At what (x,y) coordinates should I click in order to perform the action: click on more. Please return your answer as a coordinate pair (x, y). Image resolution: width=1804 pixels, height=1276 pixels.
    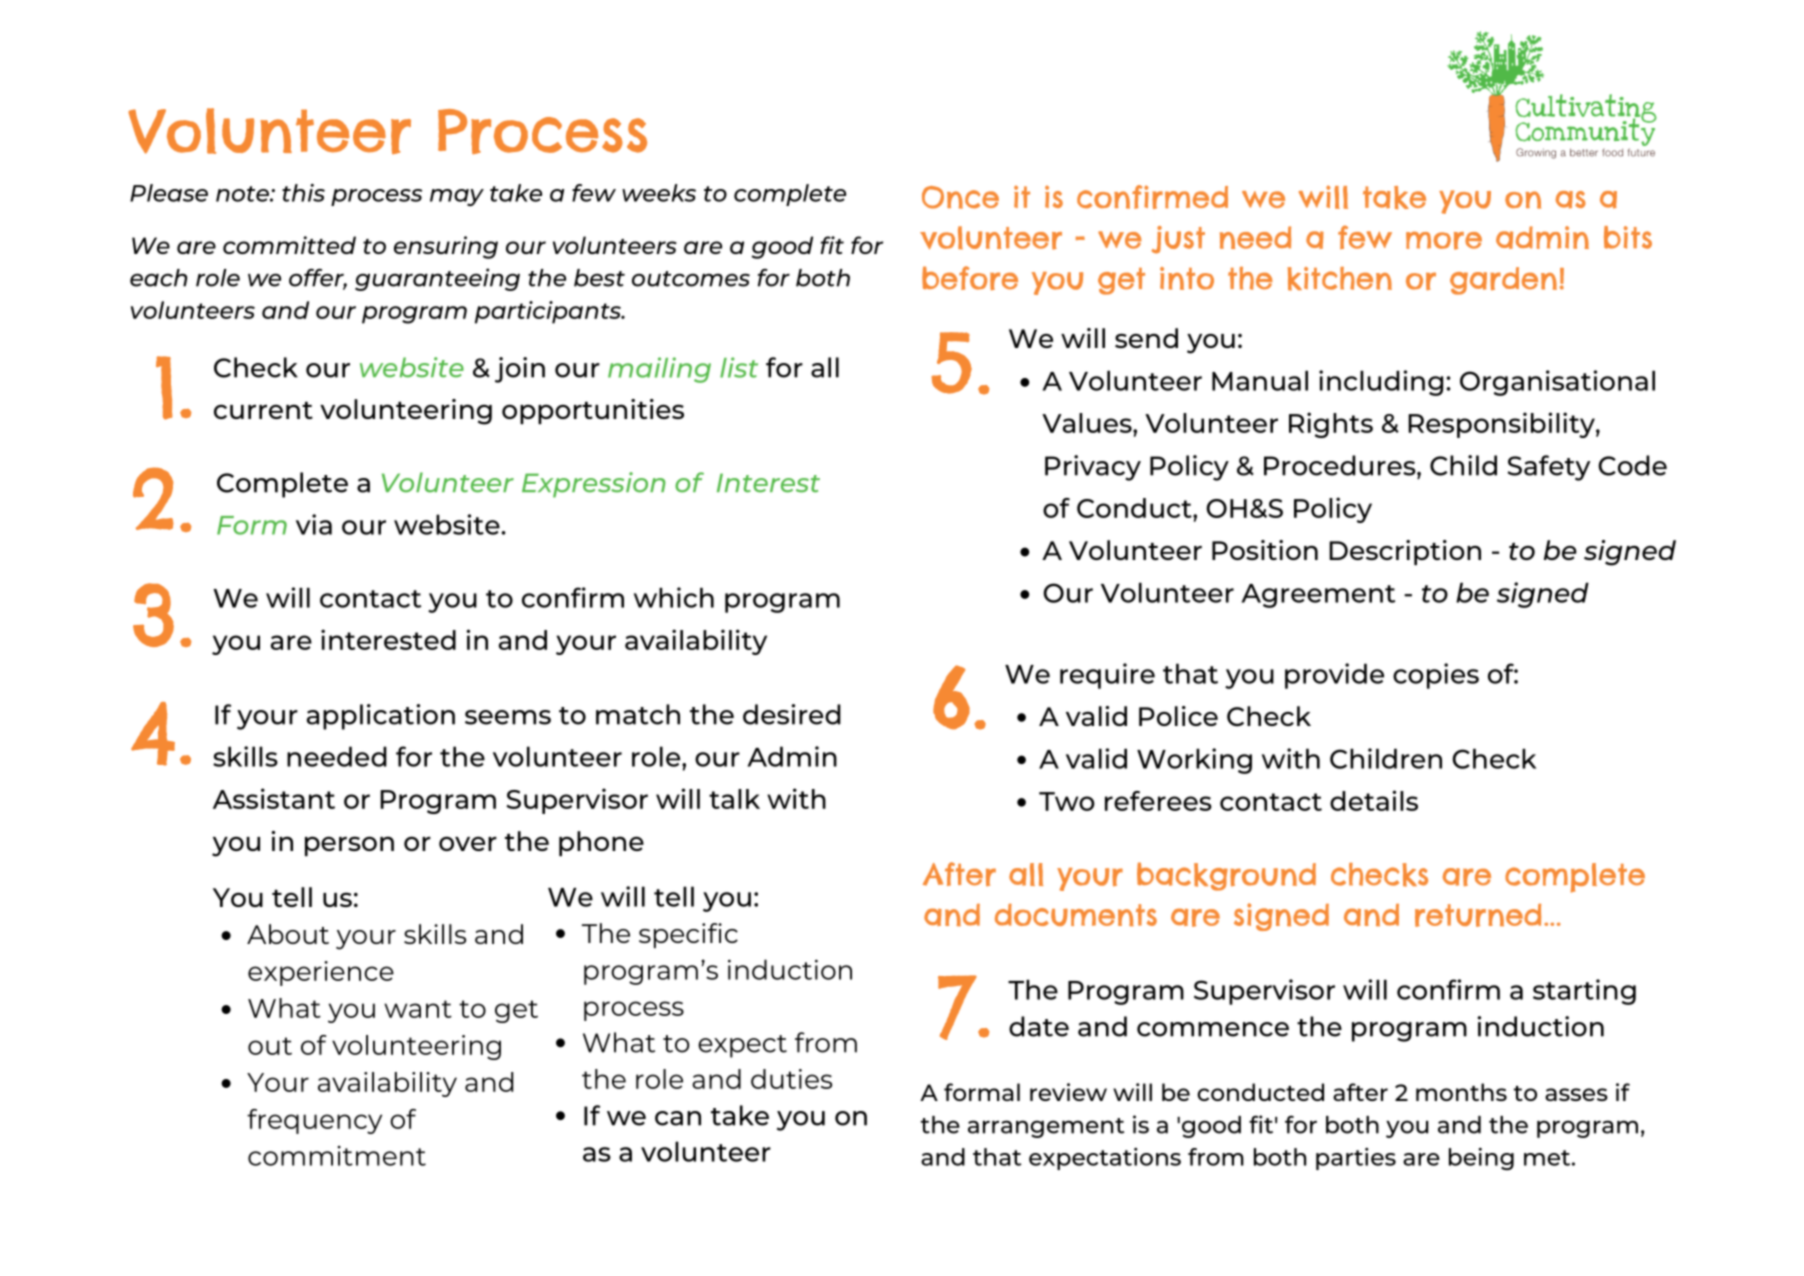
    Looking at the image, I should click on (1444, 240).
